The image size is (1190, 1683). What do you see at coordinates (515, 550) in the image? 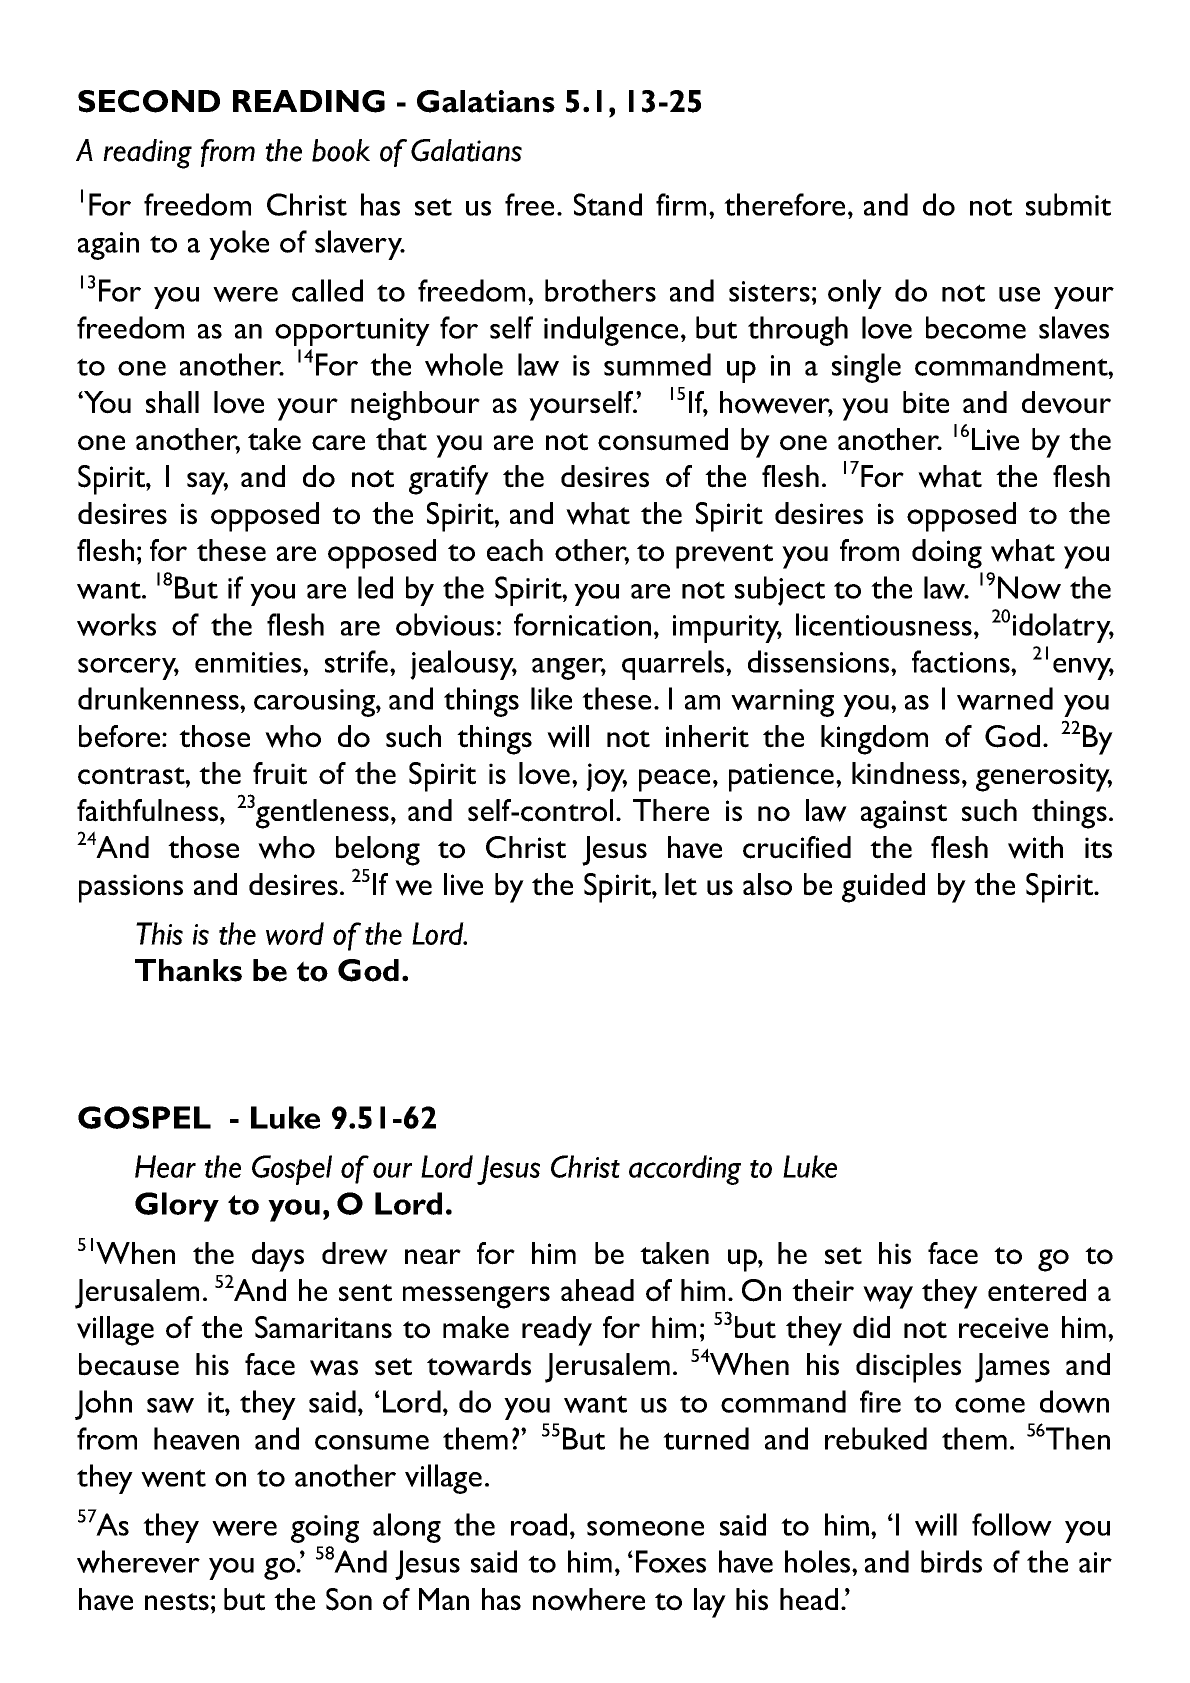
I see `each` at bounding box center [515, 550].
